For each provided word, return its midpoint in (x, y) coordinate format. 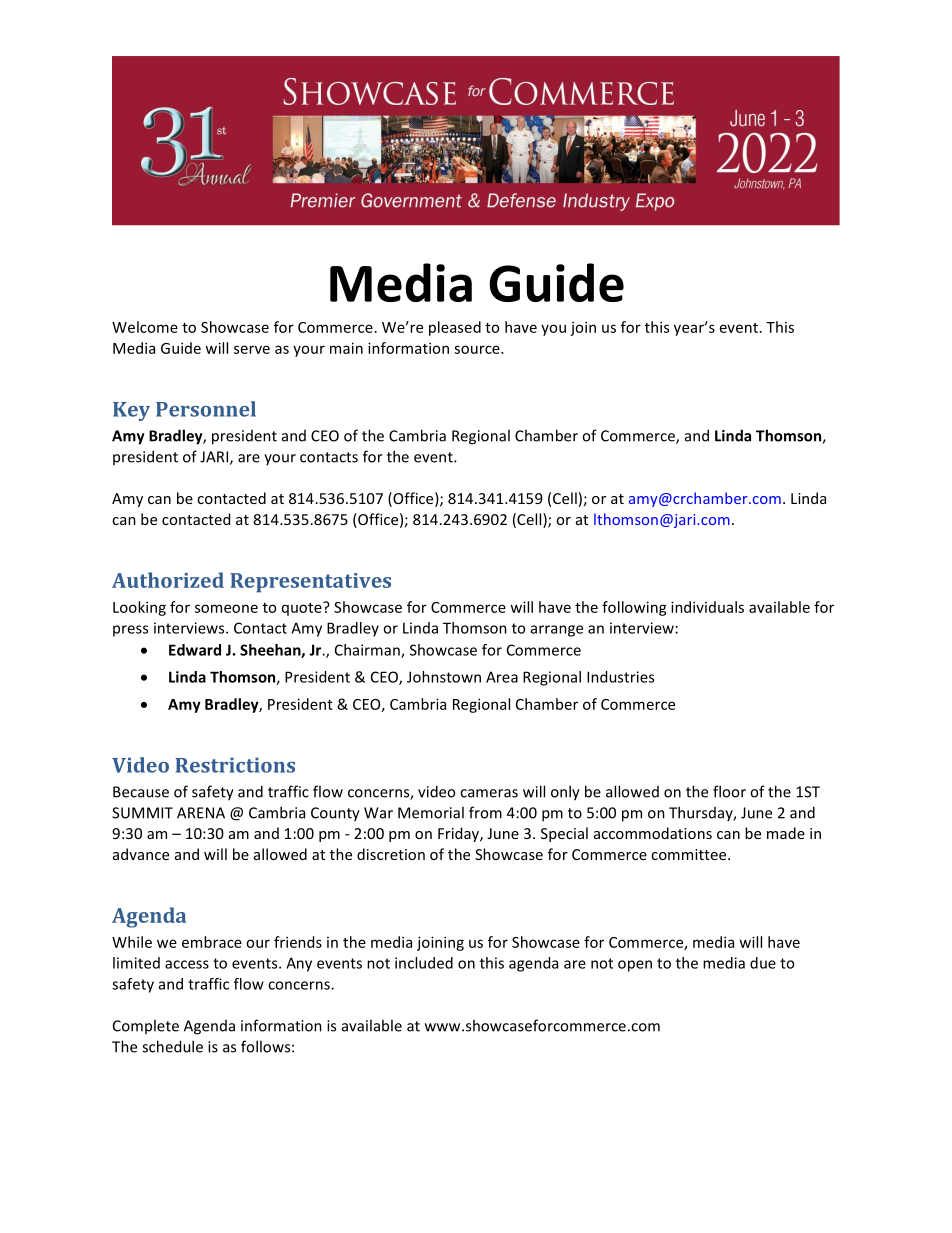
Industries (620, 677)
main (346, 348)
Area (502, 677)
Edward (195, 650)
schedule (172, 1046)
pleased (455, 328)
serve (252, 349)
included (424, 963)
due (763, 963)
